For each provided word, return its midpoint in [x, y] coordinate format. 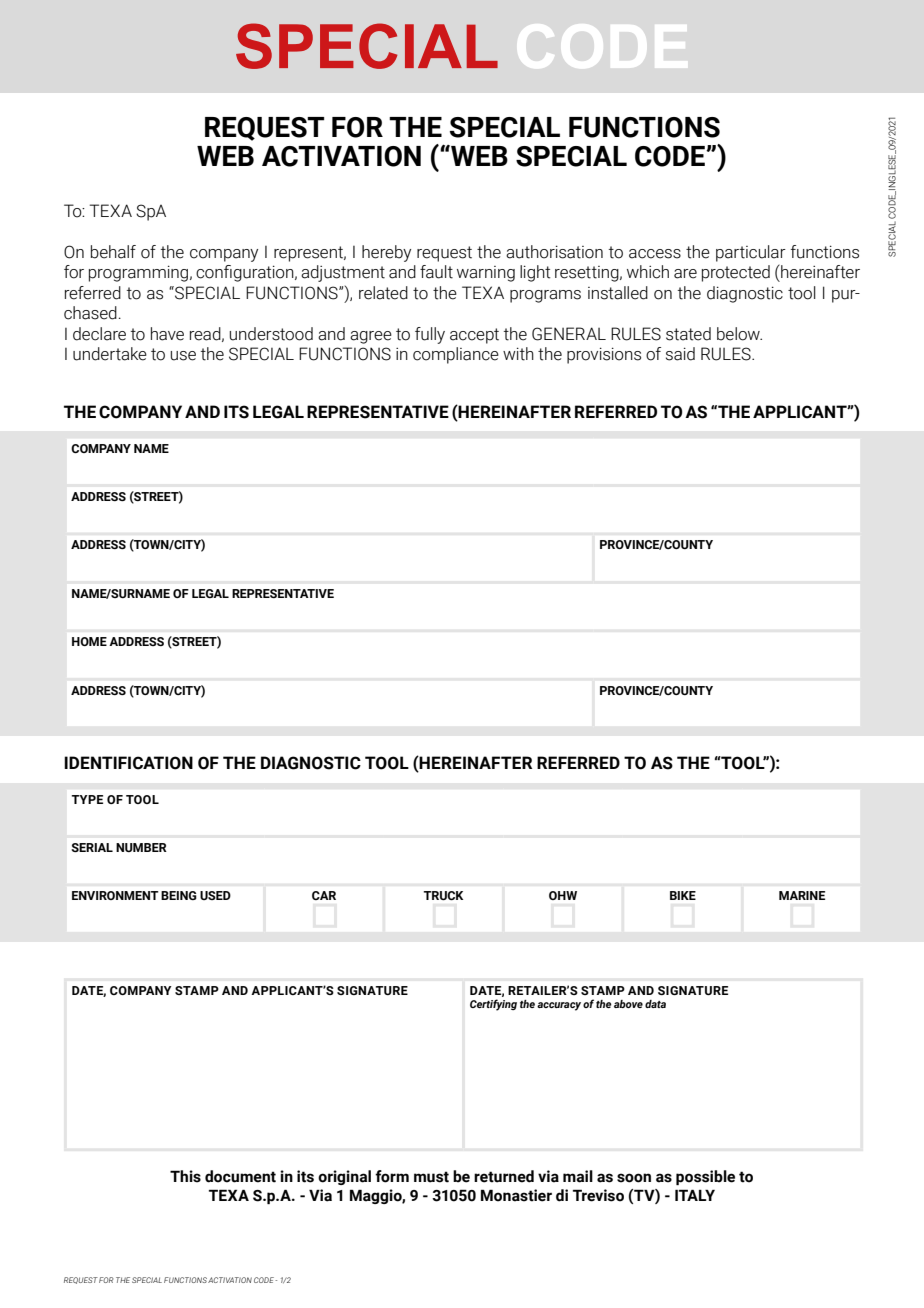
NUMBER [141, 847]
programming [138, 273]
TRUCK [443, 895]
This [185, 1176]
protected [736, 273]
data [655, 1004]
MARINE [802, 895]
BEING [179, 895]
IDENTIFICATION [128, 763]
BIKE [683, 895]
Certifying [493, 1005]
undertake [110, 354]
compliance [456, 355]
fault [436, 272]
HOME [89, 641]
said [680, 354]
